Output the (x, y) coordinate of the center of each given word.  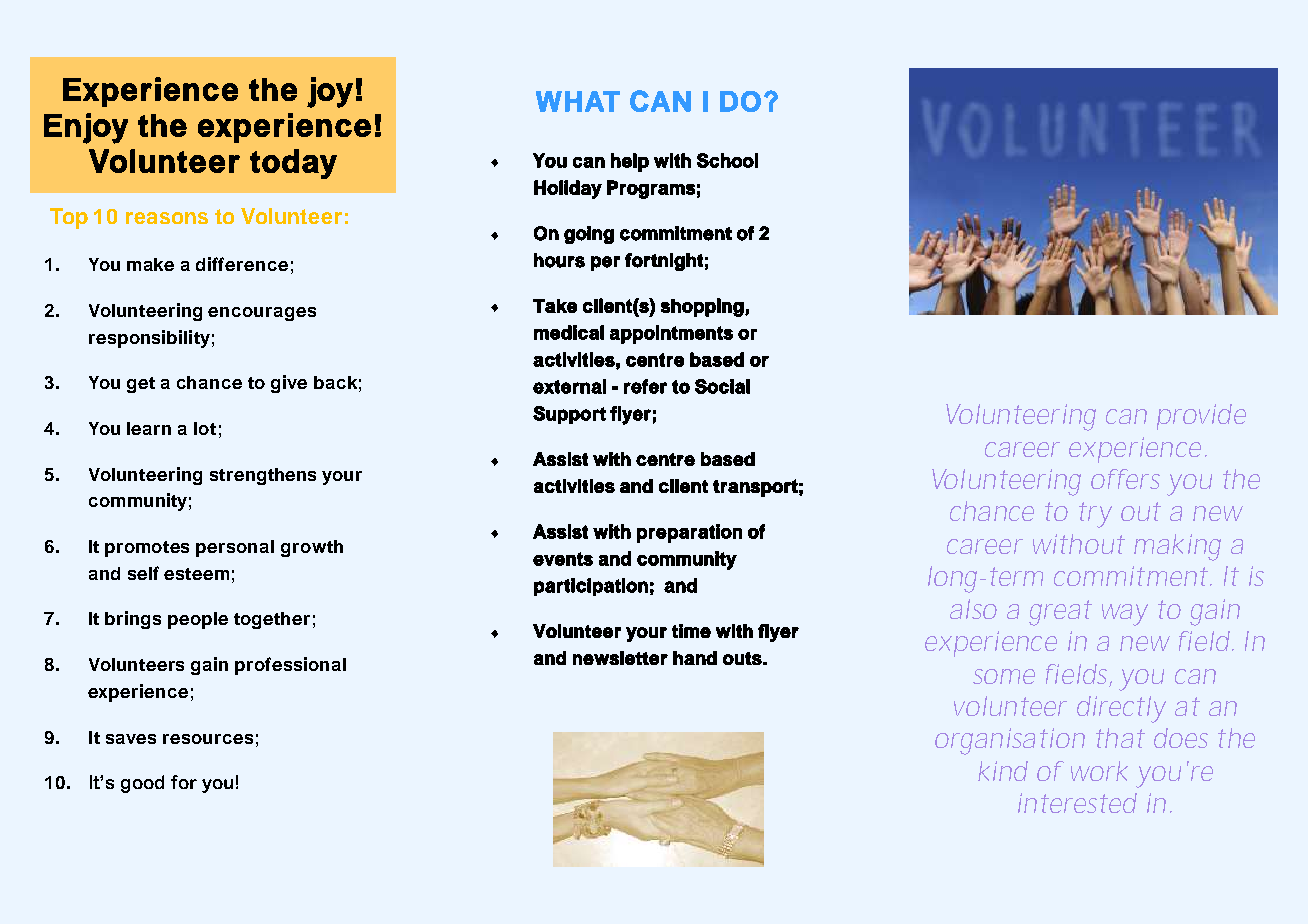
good (142, 784)
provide (1201, 417)
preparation (689, 533)
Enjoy (86, 128)
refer (645, 386)
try (1095, 515)
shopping (702, 307)
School (727, 160)
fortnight (664, 262)
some (1004, 676)
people (198, 620)
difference (242, 264)
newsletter (620, 658)
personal (235, 548)
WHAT (578, 101)
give (289, 384)
